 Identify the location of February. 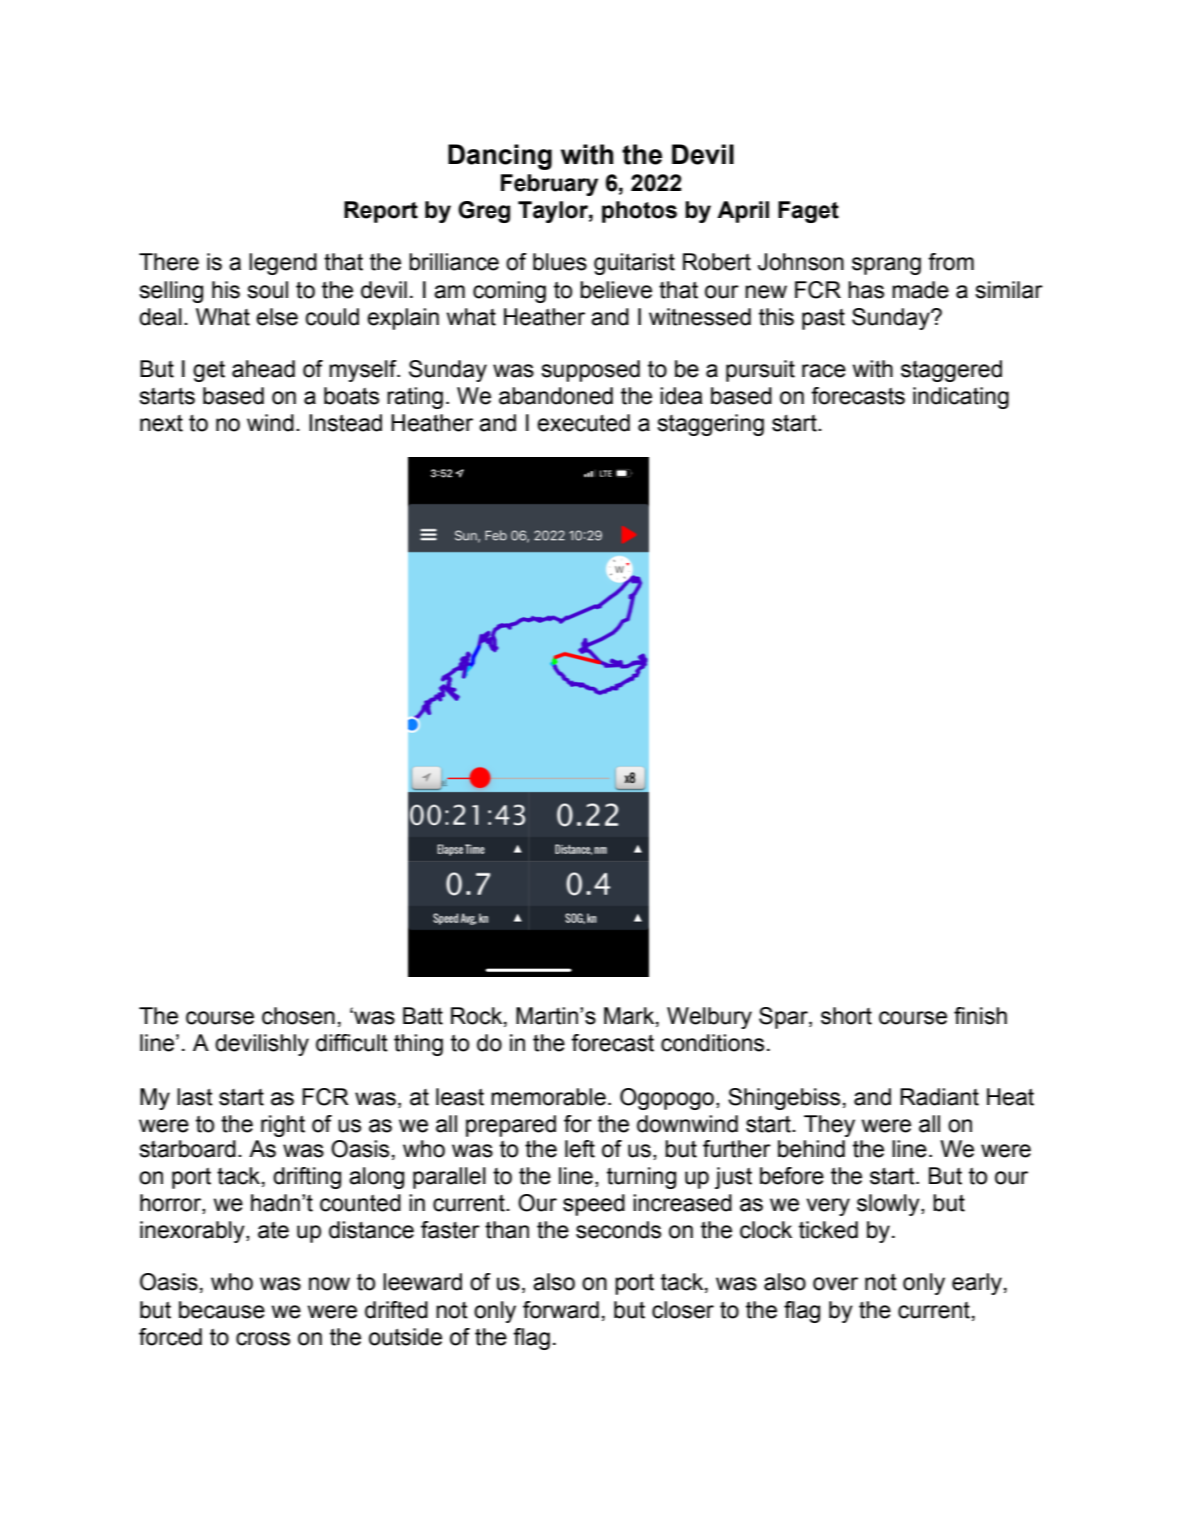
(549, 185).
